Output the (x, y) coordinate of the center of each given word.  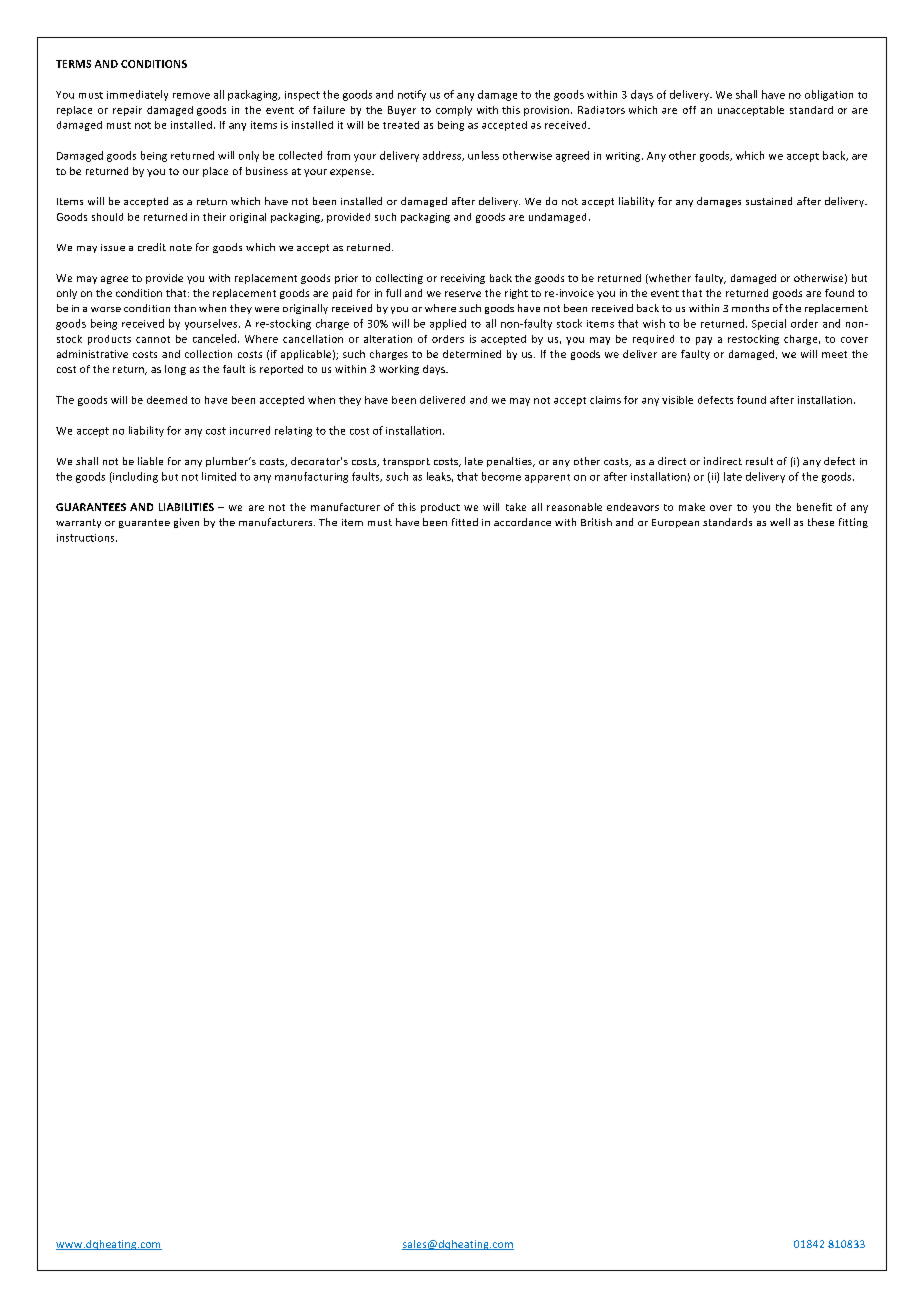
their (214, 217)
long (175, 370)
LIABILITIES (186, 507)
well (780, 522)
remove (191, 96)
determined (472, 354)
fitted (465, 522)
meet (834, 354)
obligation (829, 95)
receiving (463, 279)
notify (412, 95)
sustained (769, 201)
